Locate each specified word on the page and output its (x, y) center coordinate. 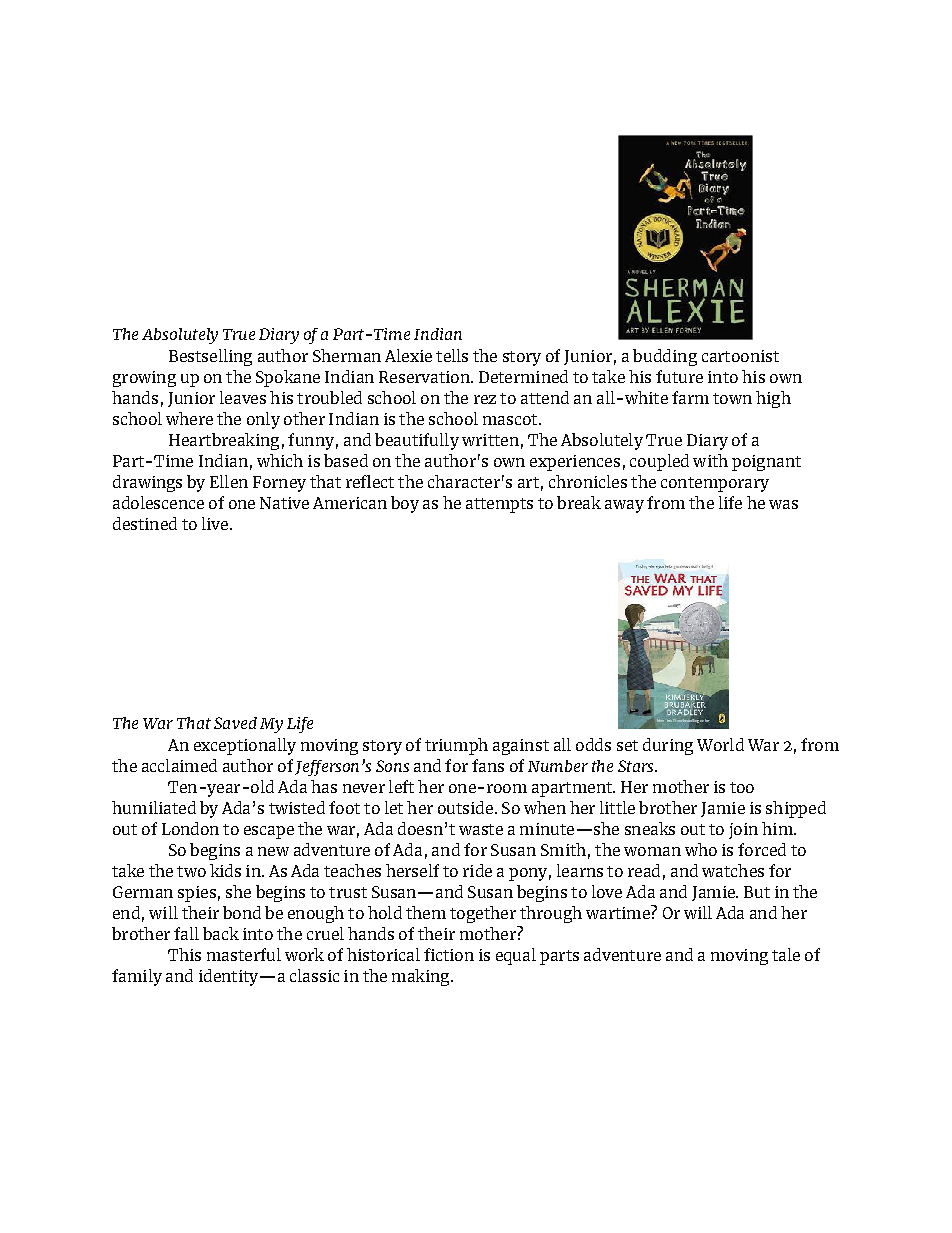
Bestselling (210, 357)
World (720, 744)
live (216, 523)
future (679, 376)
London (190, 828)
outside (465, 807)
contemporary (715, 484)
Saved (235, 723)
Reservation (425, 377)
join (743, 831)
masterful (244, 954)
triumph (456, 746)
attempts (499, 505)
